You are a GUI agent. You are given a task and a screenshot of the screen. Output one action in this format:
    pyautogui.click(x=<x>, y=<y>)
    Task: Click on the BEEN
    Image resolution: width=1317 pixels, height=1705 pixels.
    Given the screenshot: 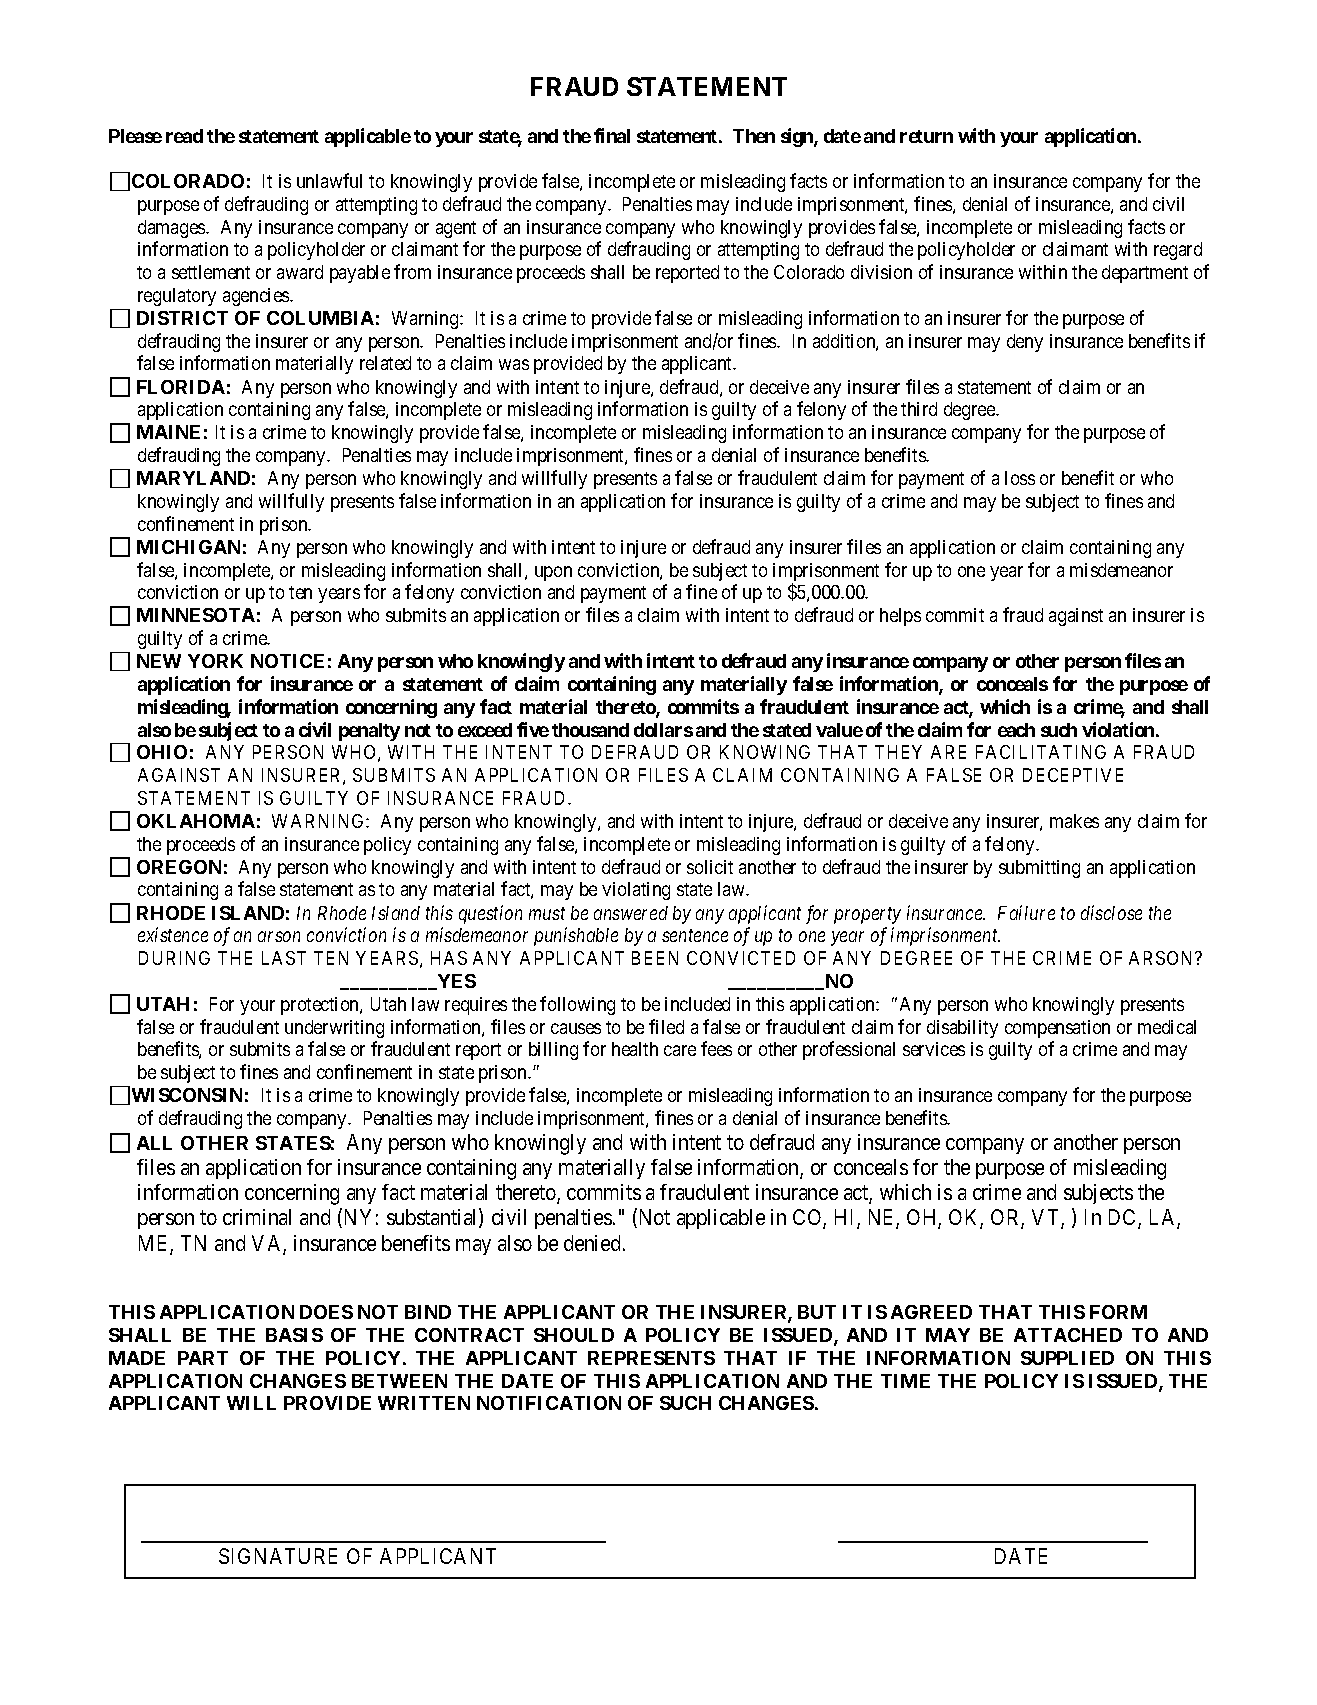 What is the action you would take?
    pyautogui.click(x=655, y=958)
